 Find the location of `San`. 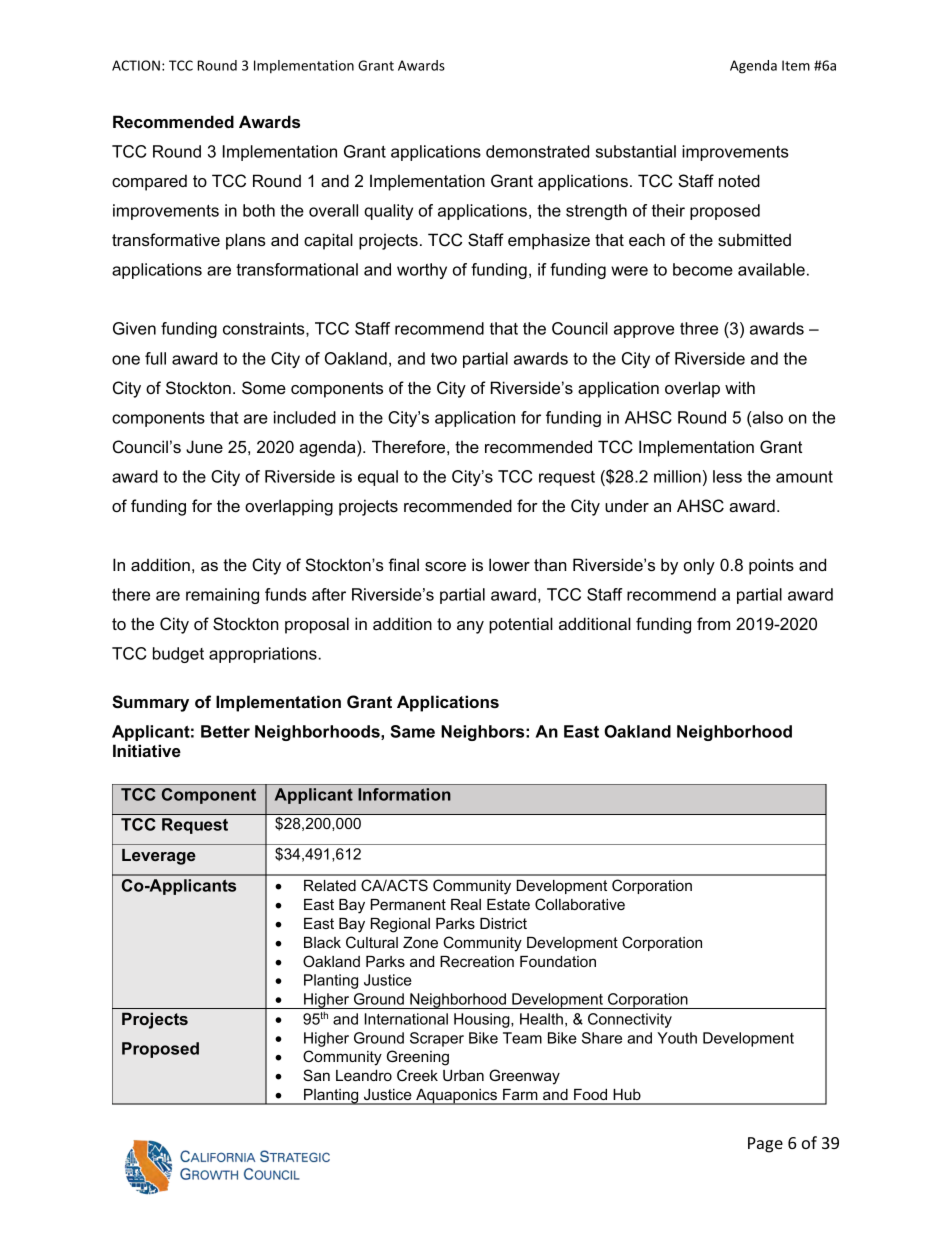

San is located at coordinates (316, 1075).
